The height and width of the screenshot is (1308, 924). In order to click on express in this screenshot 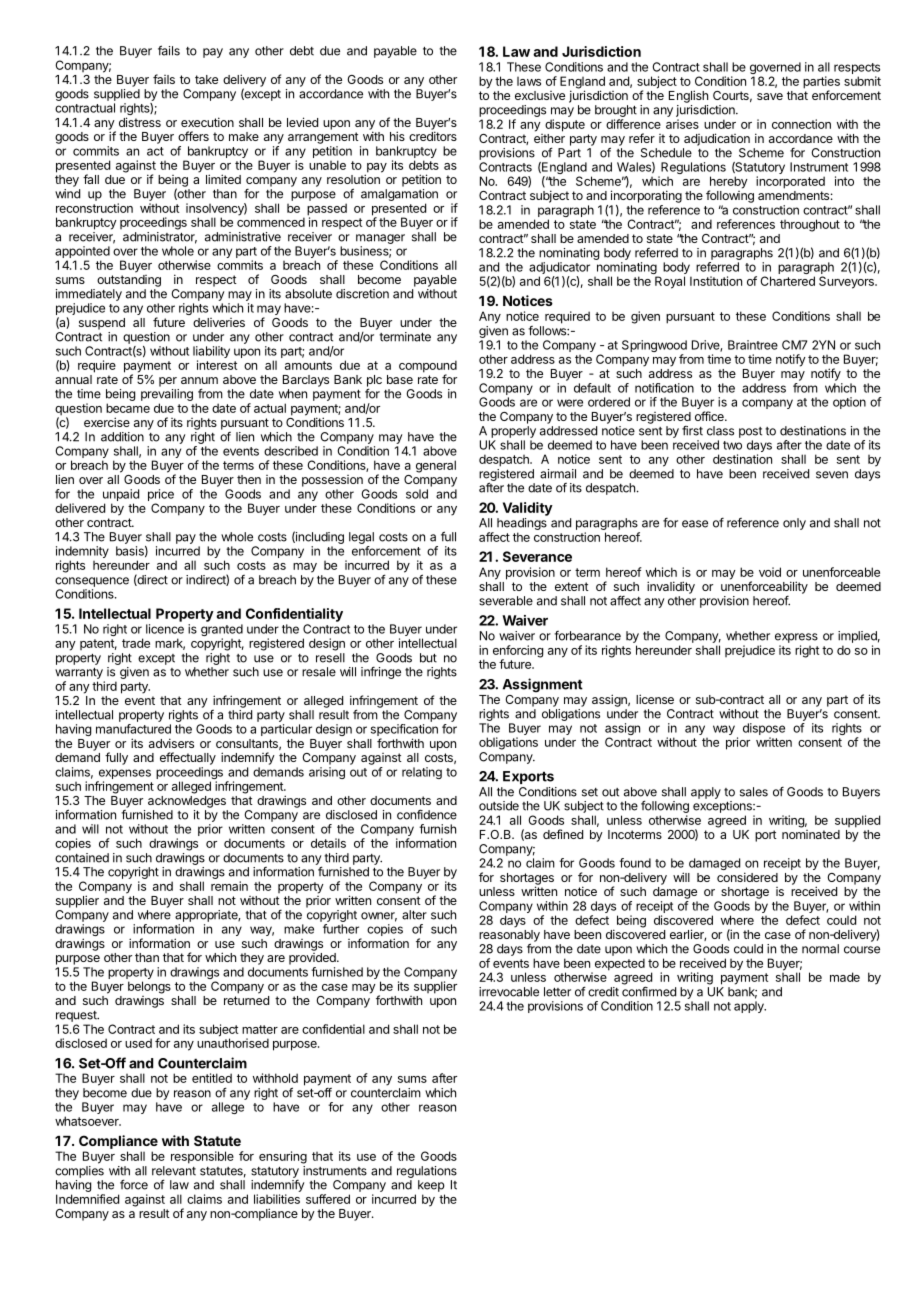, I will do `click(796, 638)`.
